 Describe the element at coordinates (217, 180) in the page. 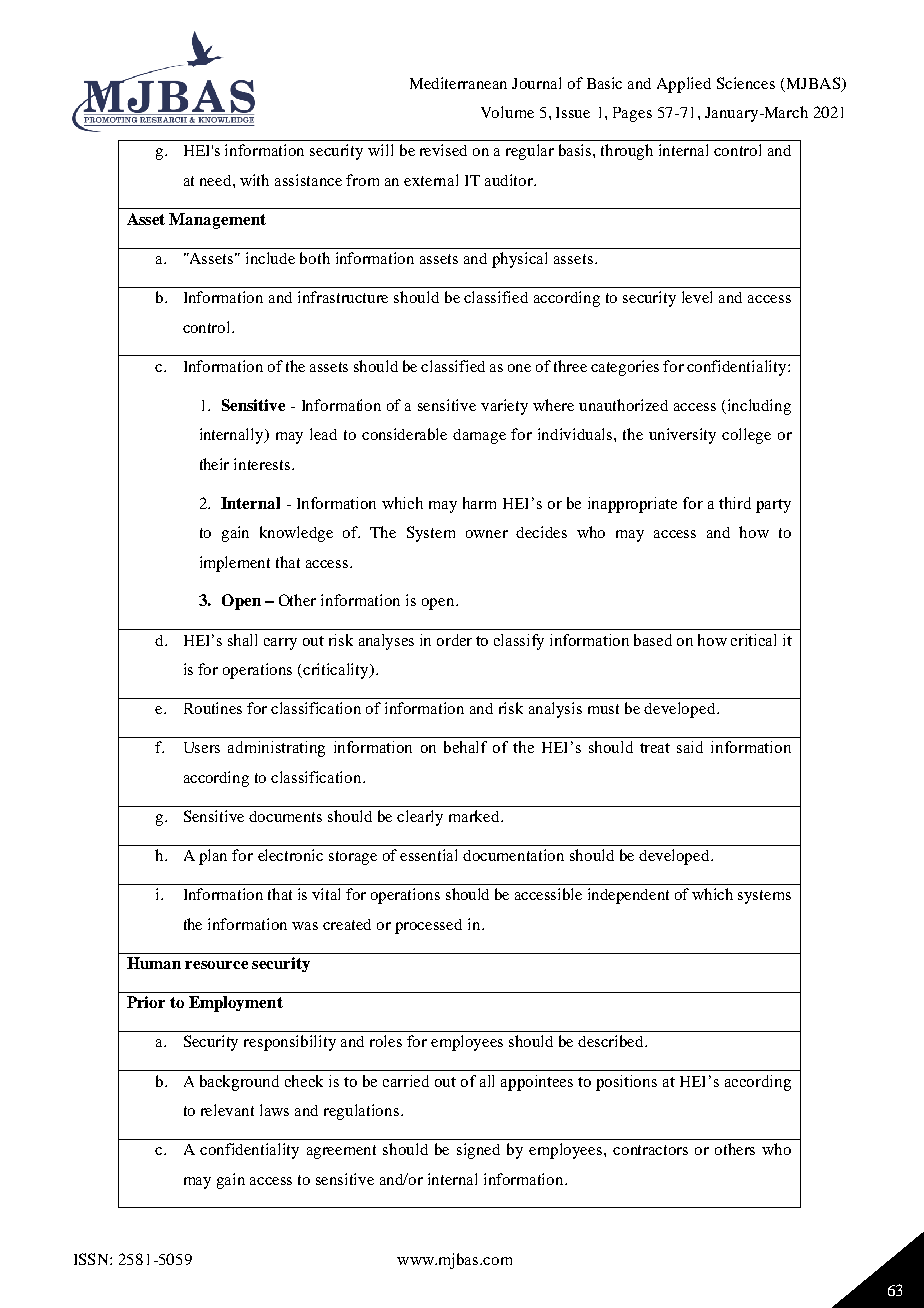

I see `need` at that location.
